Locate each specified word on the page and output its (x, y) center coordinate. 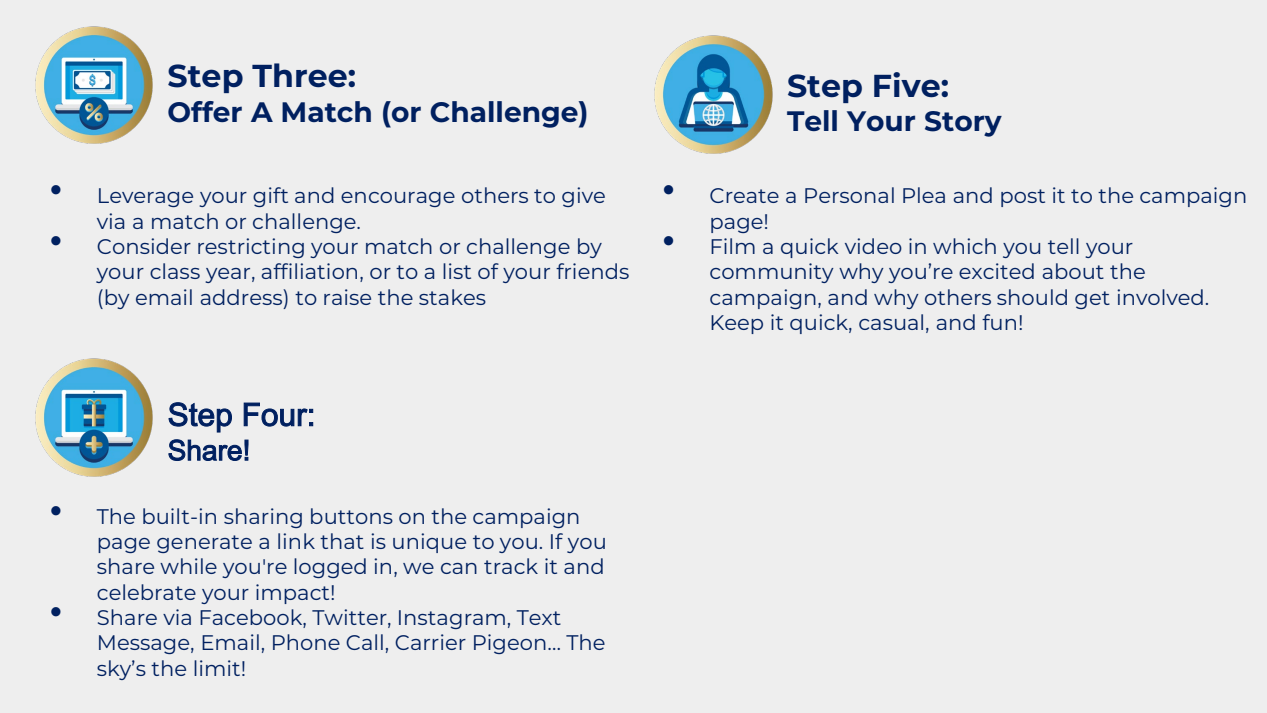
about (1073, 271)
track (511, 566)
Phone (306, 642)
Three (300, 75)
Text (538, 617)
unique (429, 543)
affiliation (309, 271)
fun (999, 322)
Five (908, 85)
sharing (263, 518)
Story (963, 124)
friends (592, 271)
